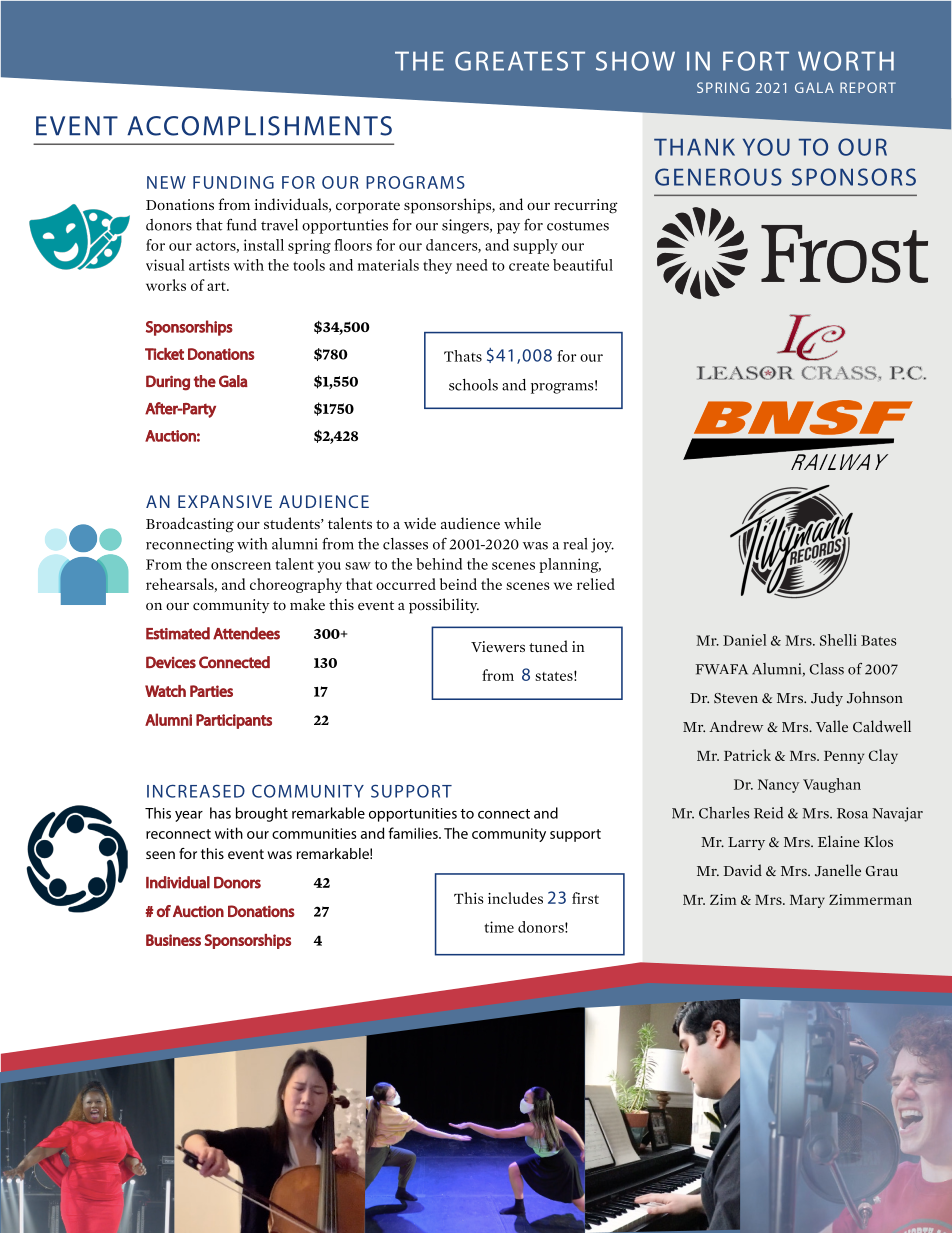 The height and width of the document is (1233, 952). I want to click on ACCOMPLISHMENTS, so click(259, 126).
